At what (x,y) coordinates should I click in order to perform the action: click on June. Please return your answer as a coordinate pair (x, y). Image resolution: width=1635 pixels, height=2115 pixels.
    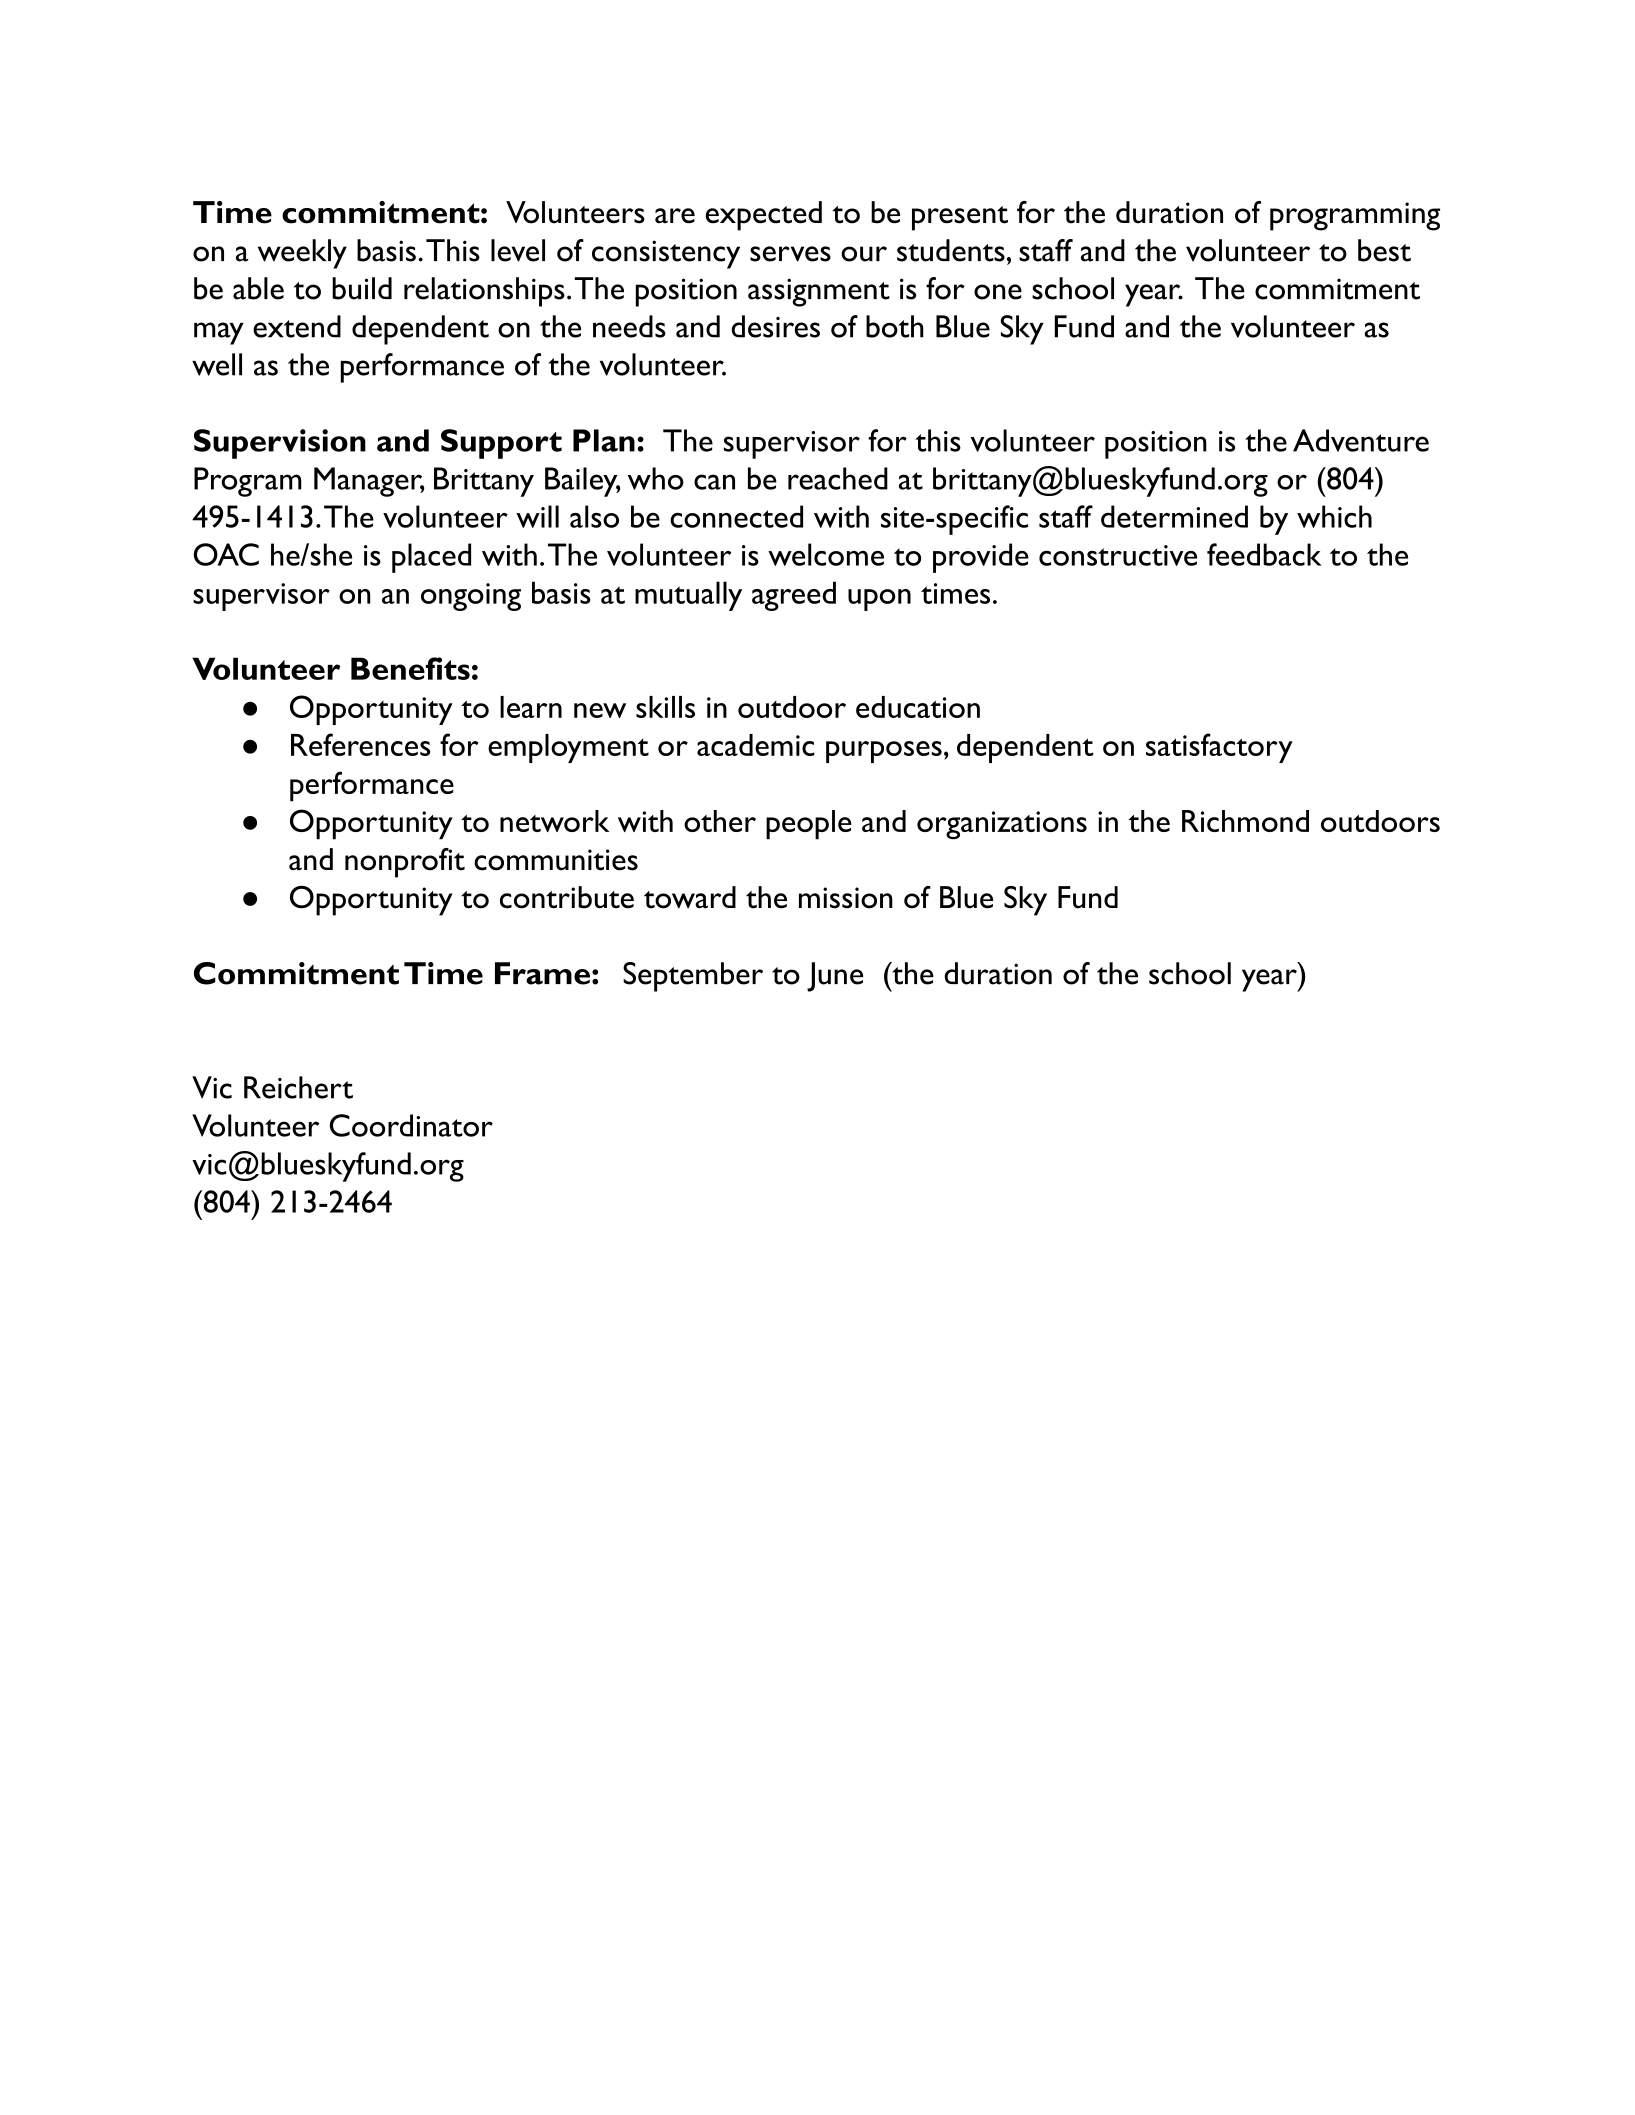
    Looking at the image, I should click on (835, 977).
